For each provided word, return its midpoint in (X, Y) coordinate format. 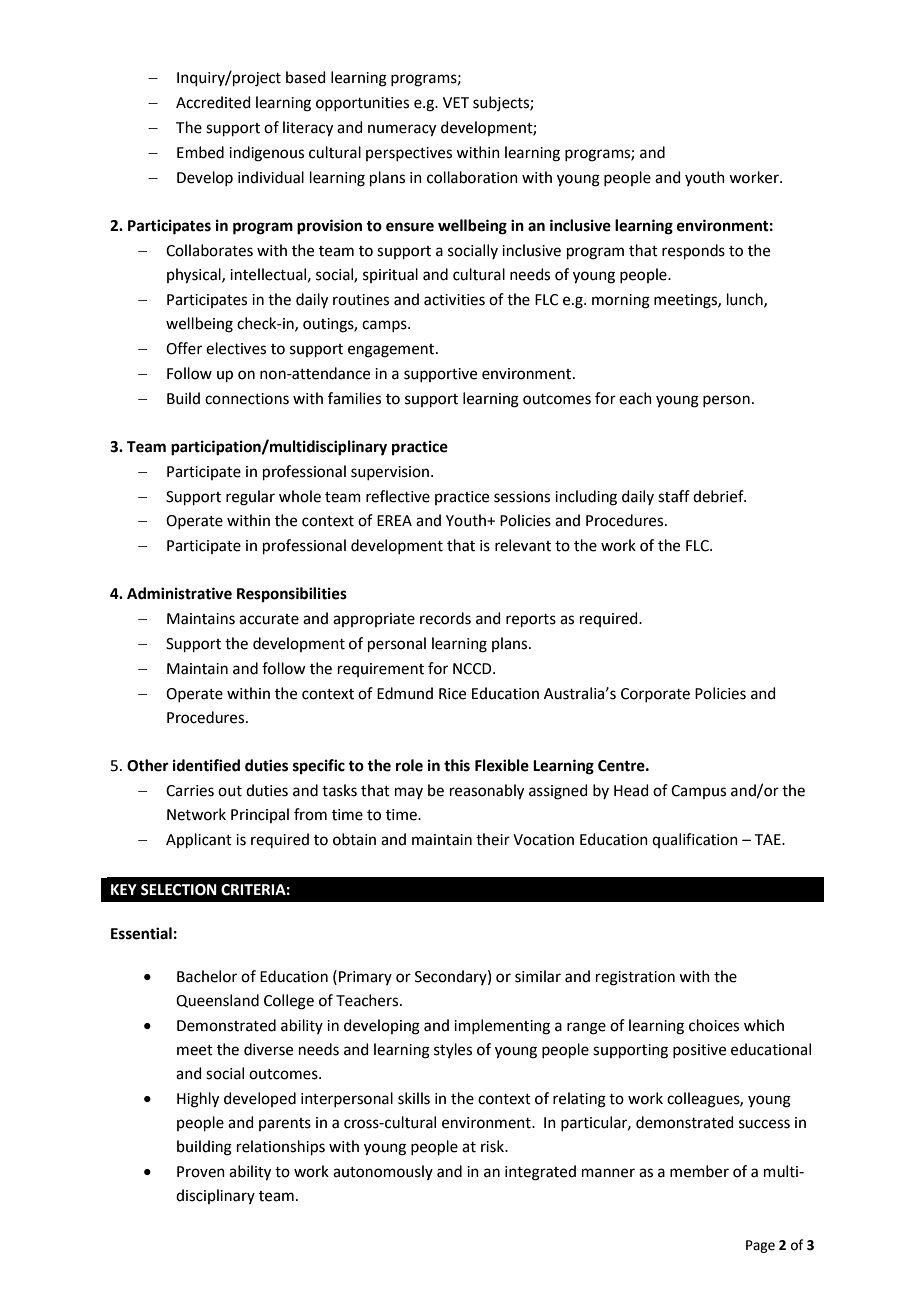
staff (674, 496)
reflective (398, 496)
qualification (695, 840)
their (493, 839)
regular (250, 498)
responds (693, 251)
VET (456, 102)
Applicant (199, 840)
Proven (201, 1172)
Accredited (213, 102)
